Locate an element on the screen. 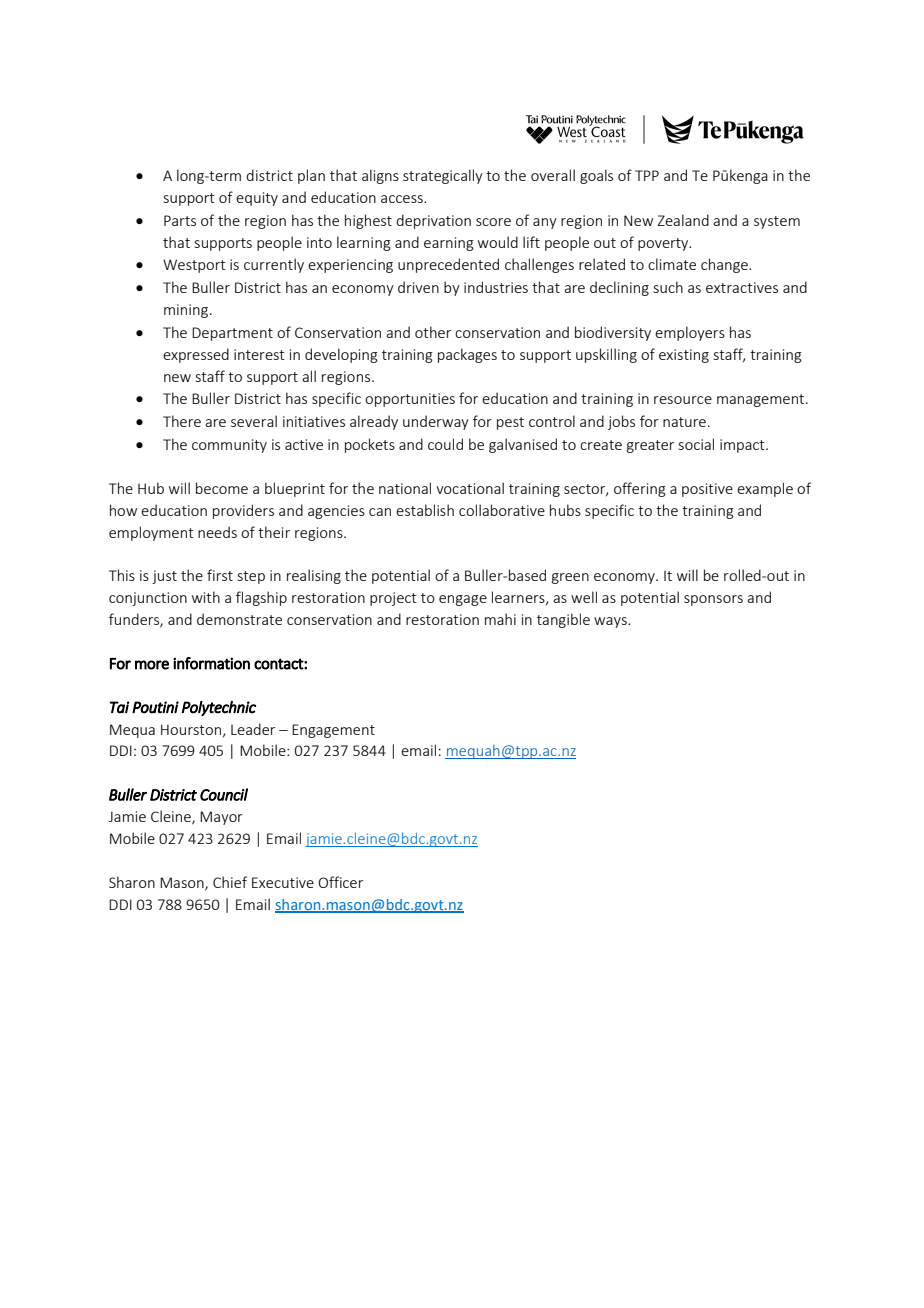 The width and height of the screenshot is (924, 1308). existing is located at coordinates (684, 356).
